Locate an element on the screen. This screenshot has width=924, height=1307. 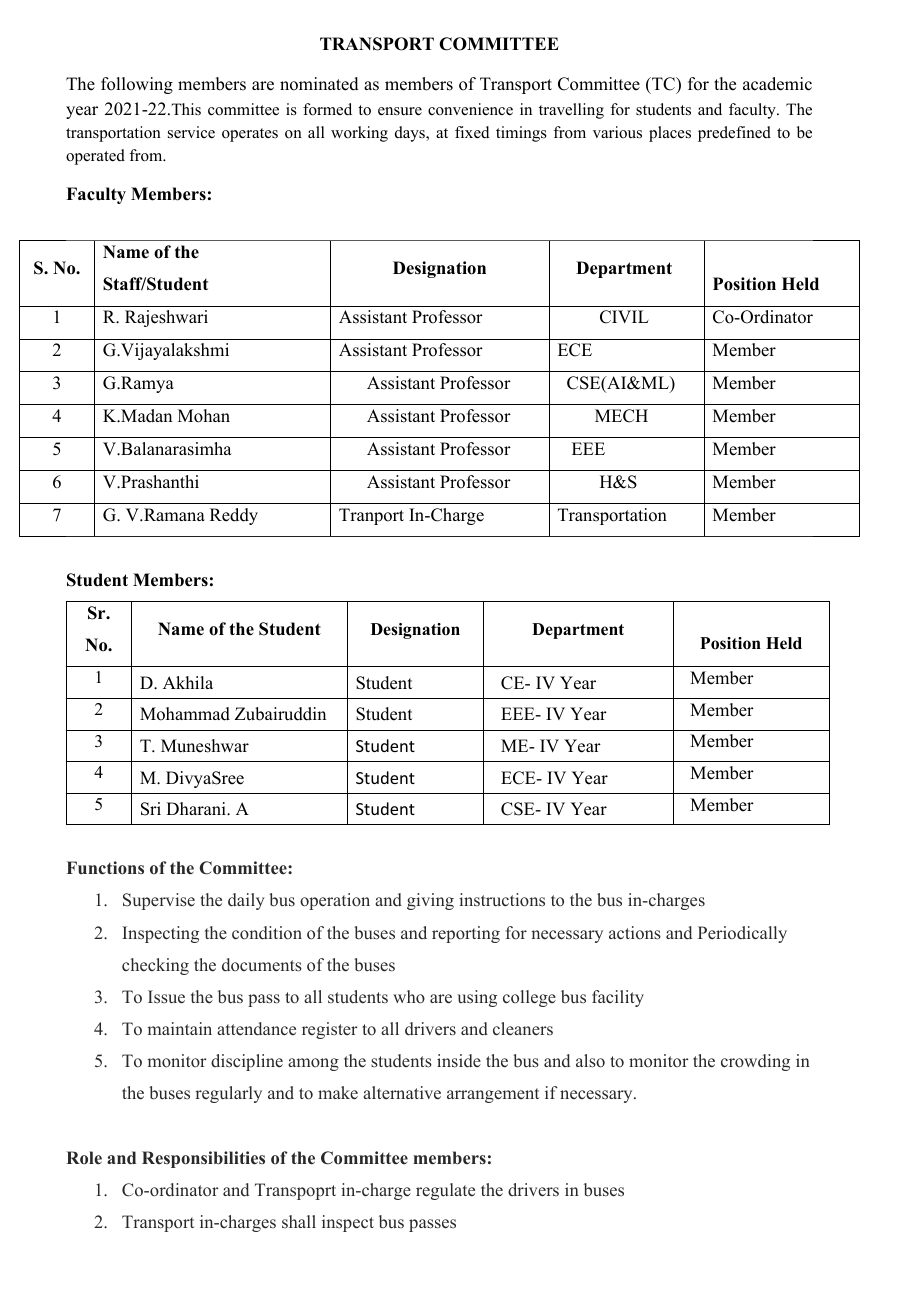
service is located at coordinates (191, 132).
